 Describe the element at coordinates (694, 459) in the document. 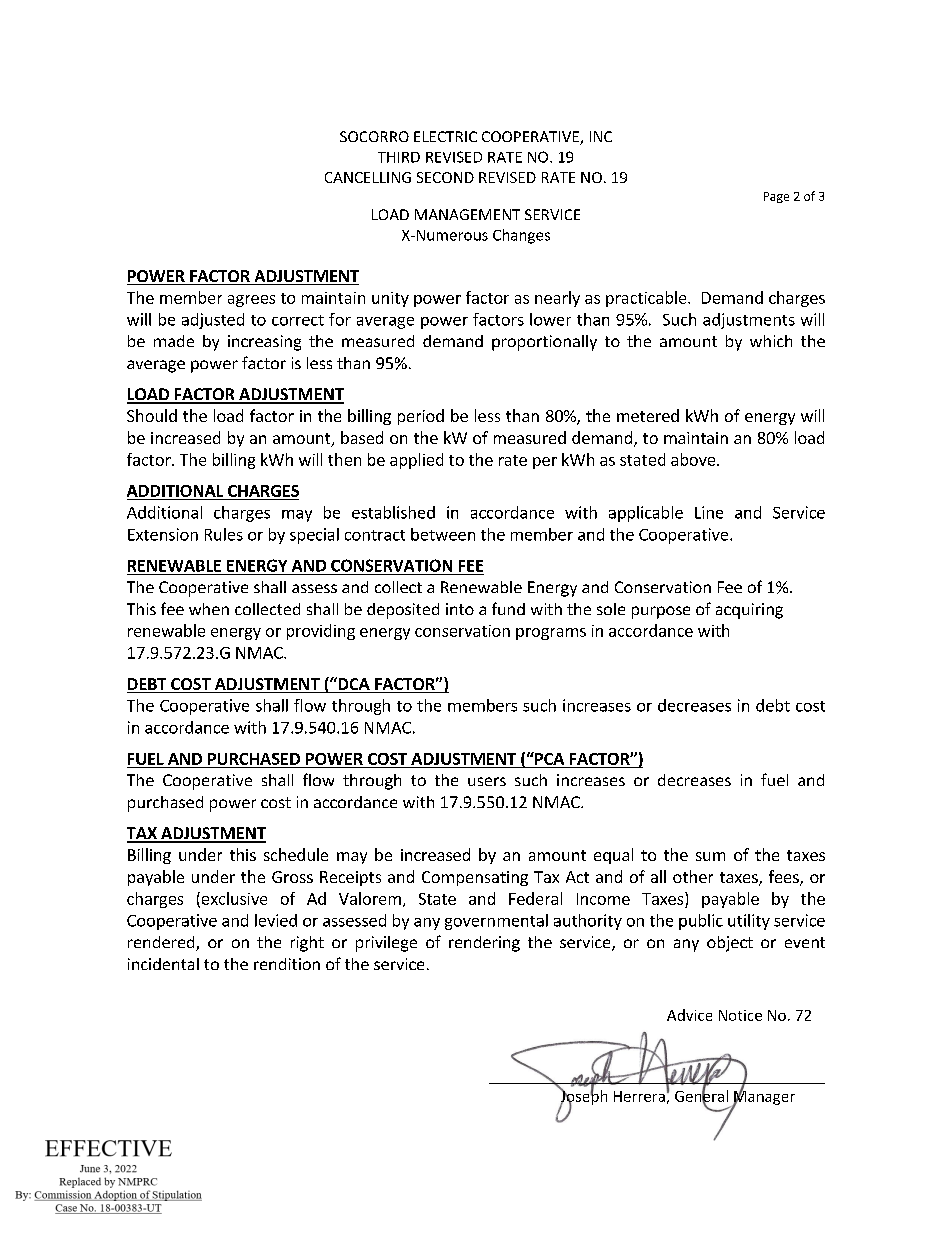

I see `above` at that location.
